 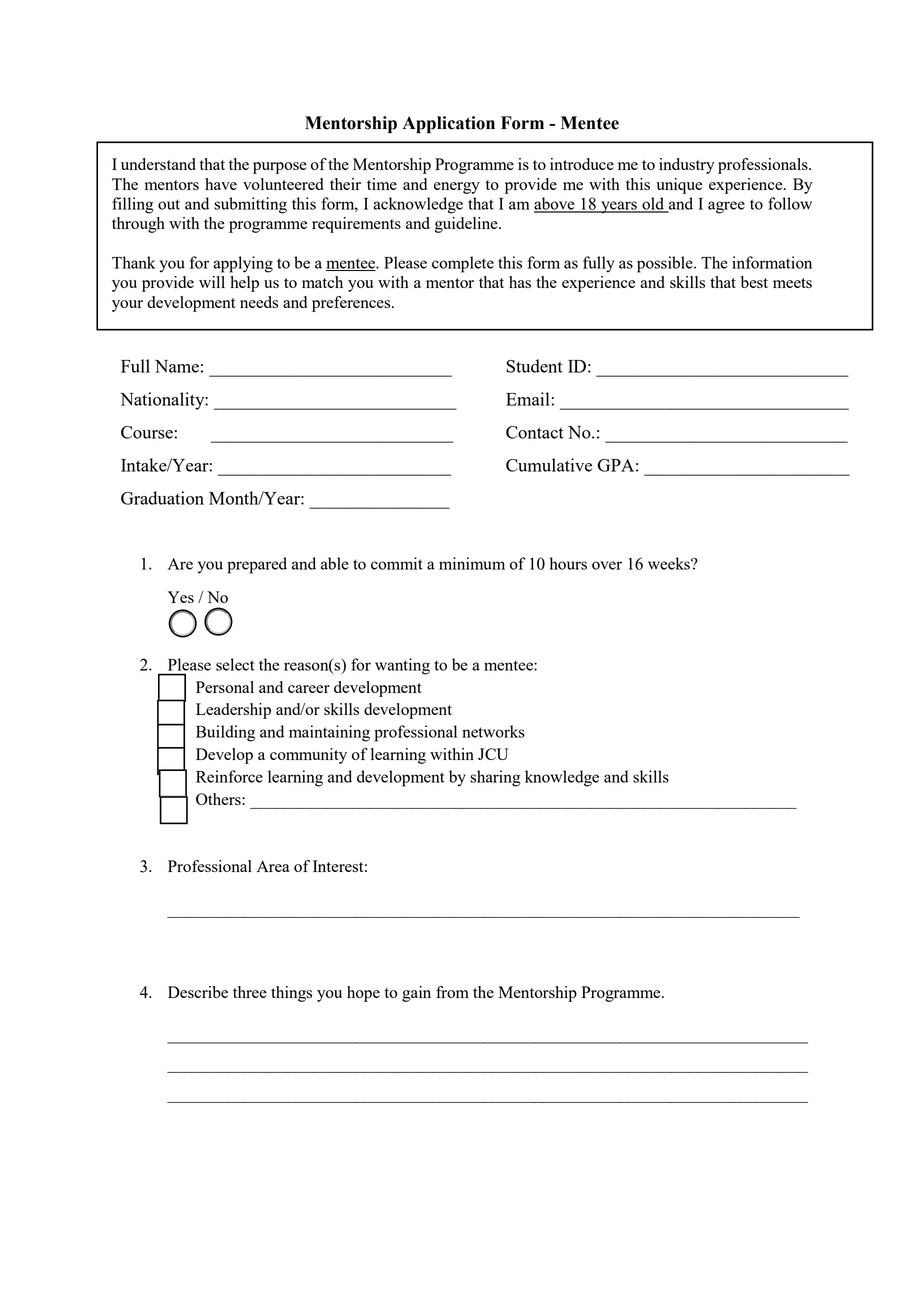 I want to click on Reinforce, so click(x=229, y=776).
